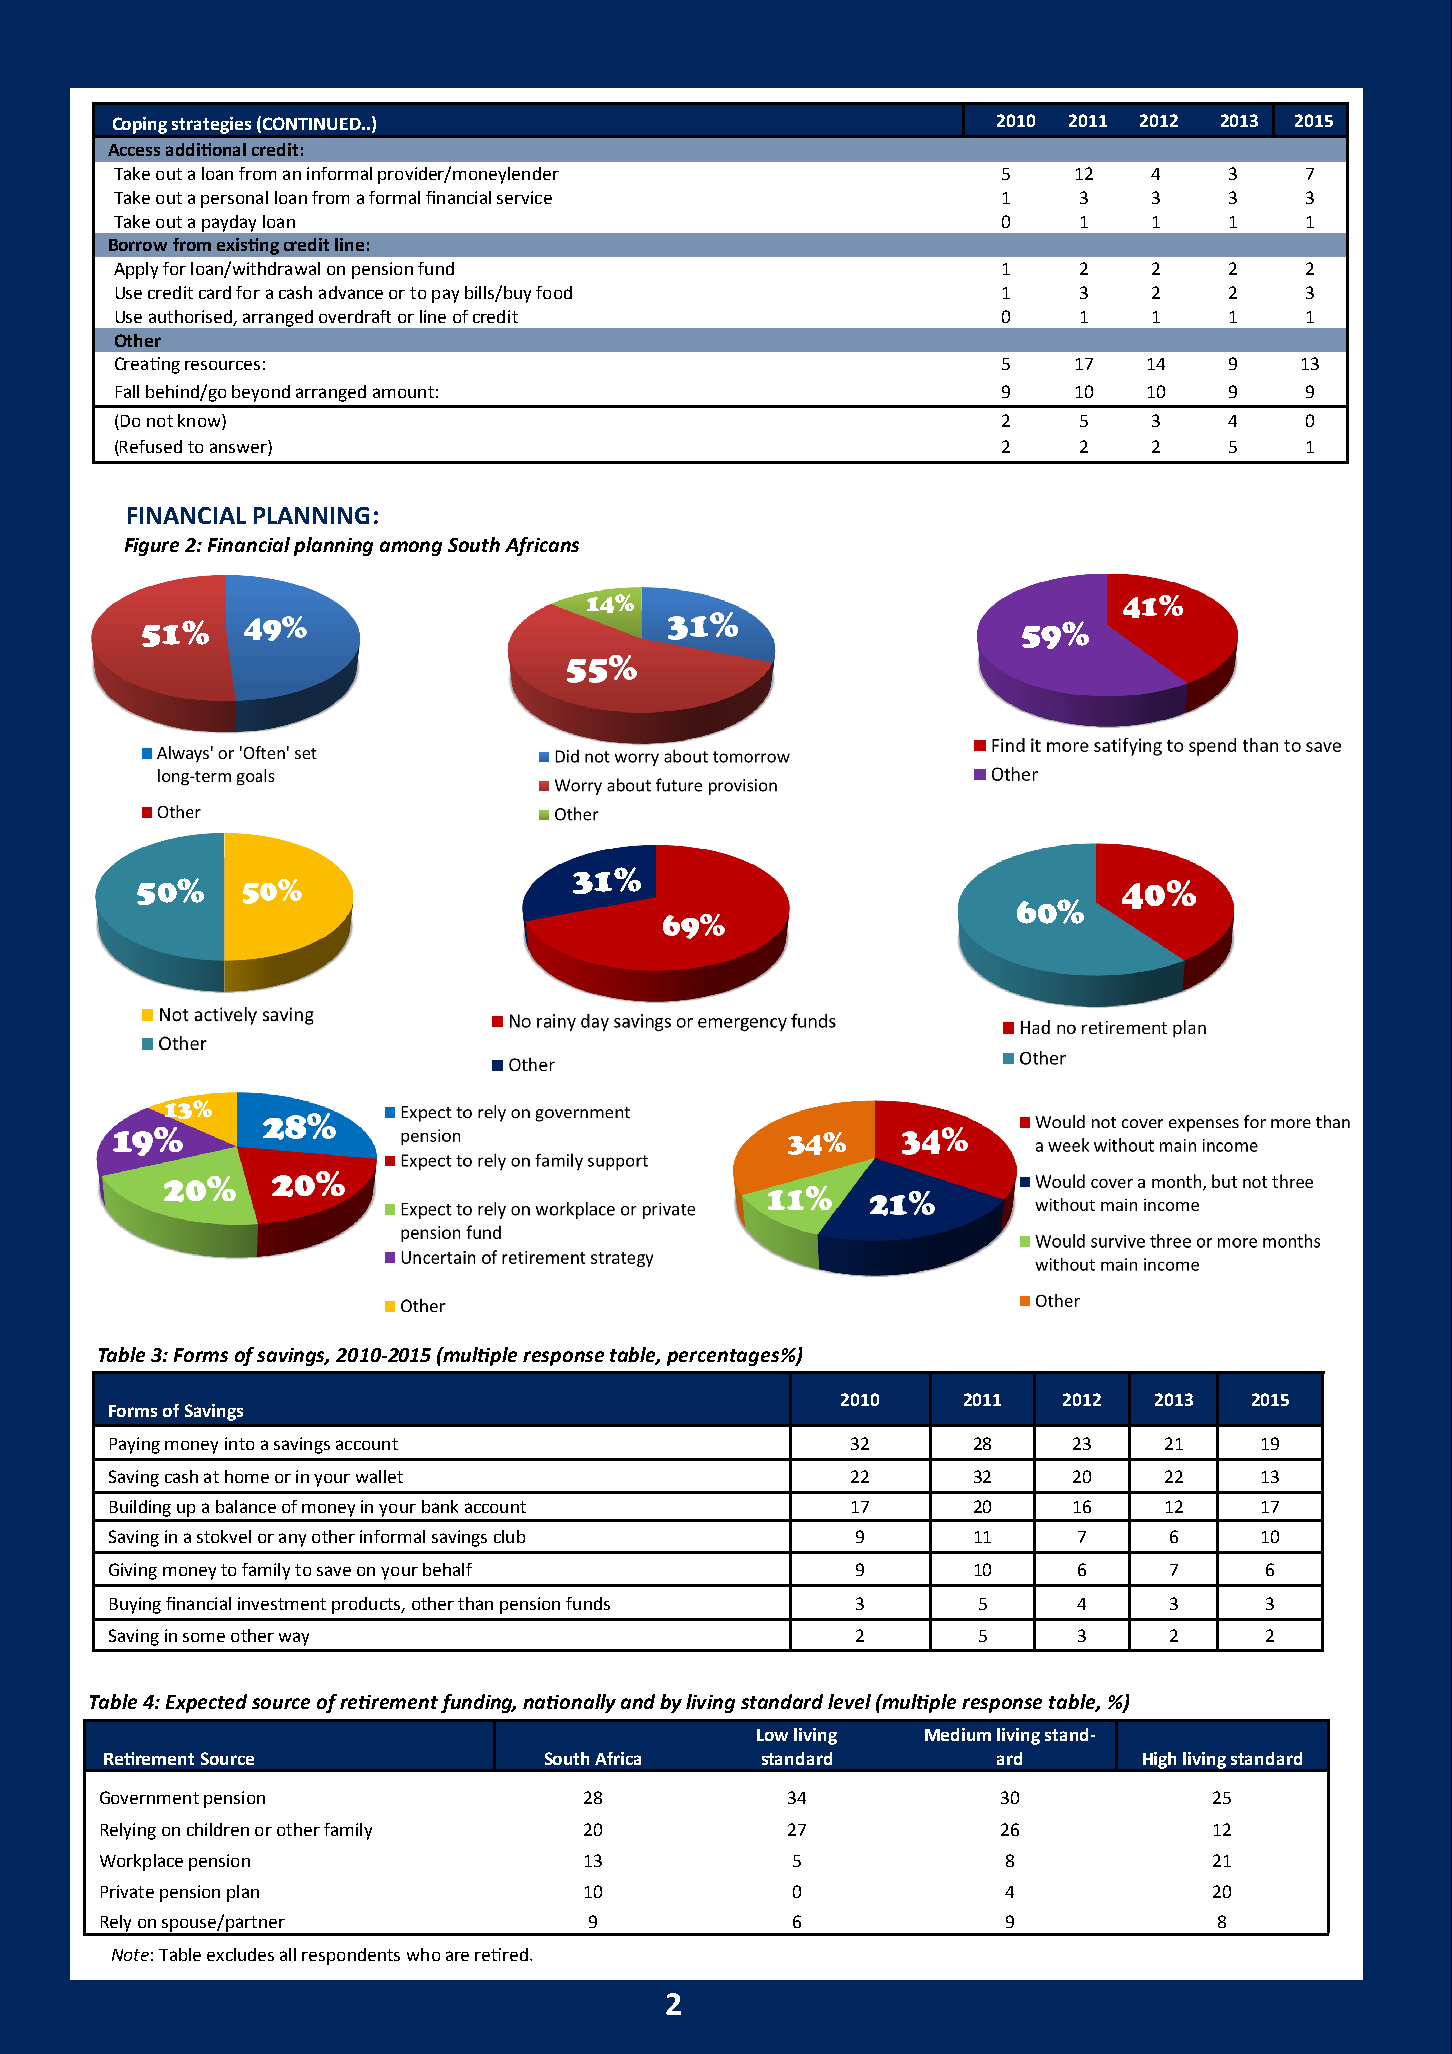 The image size is (1452, 2054). Describe the element at coordinates (849, 1701) in the screenshot. I see `level` at that location.
